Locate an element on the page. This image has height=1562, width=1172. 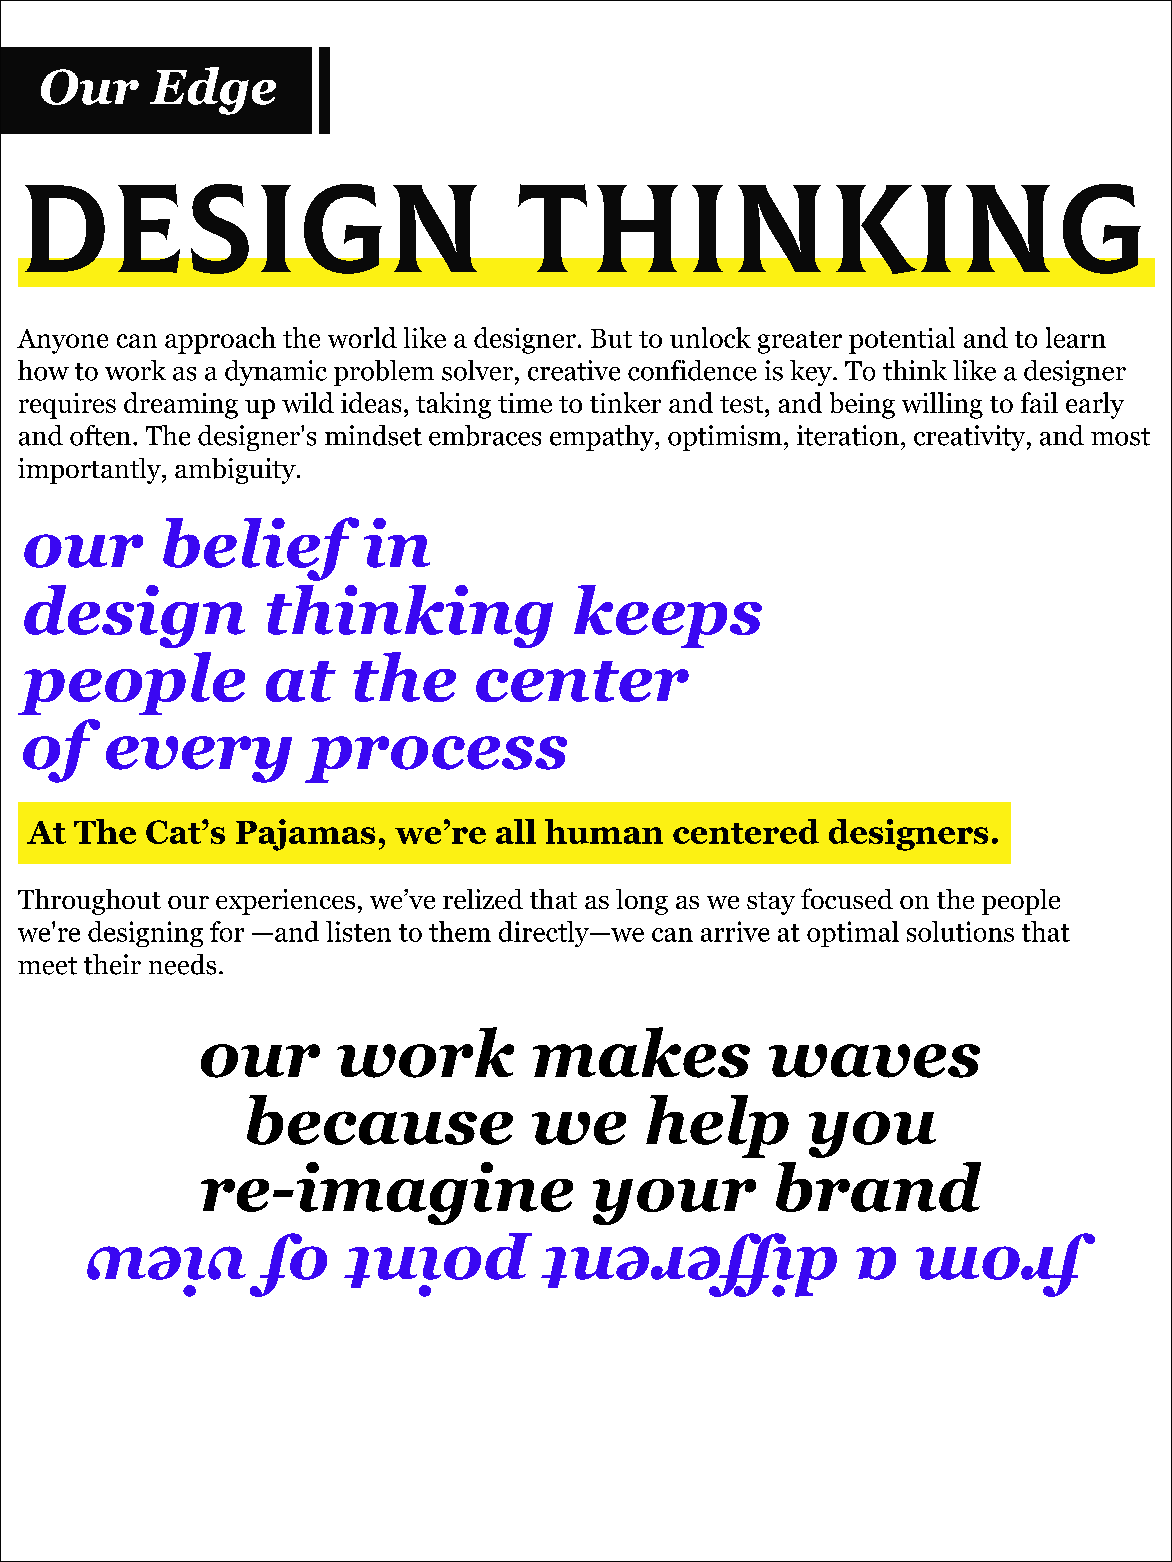
because is located at coordinates (380, 1120).
